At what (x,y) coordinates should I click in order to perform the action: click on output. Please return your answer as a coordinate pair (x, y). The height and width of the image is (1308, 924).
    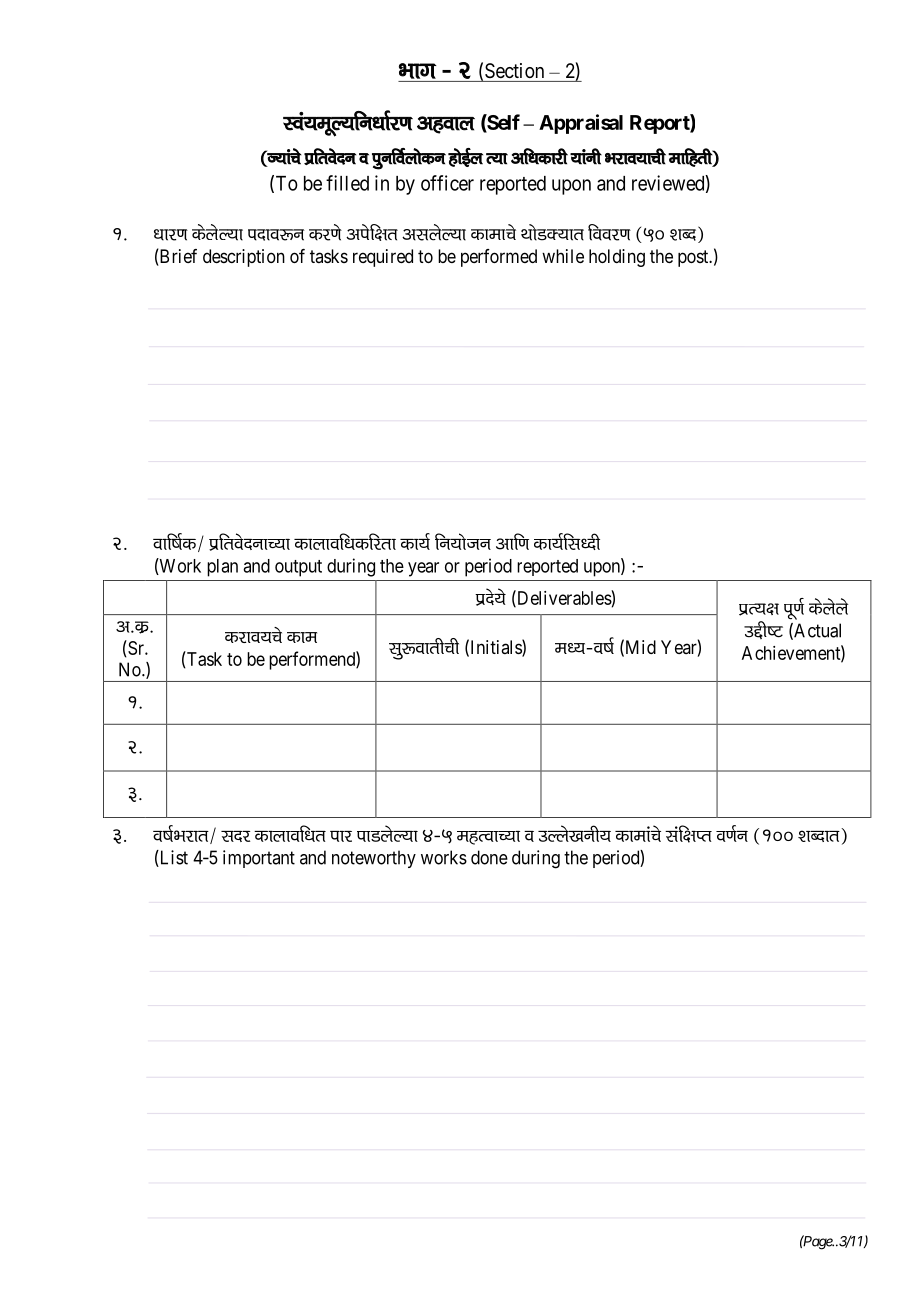
    Looking at the image, I should click on (298, 568).
